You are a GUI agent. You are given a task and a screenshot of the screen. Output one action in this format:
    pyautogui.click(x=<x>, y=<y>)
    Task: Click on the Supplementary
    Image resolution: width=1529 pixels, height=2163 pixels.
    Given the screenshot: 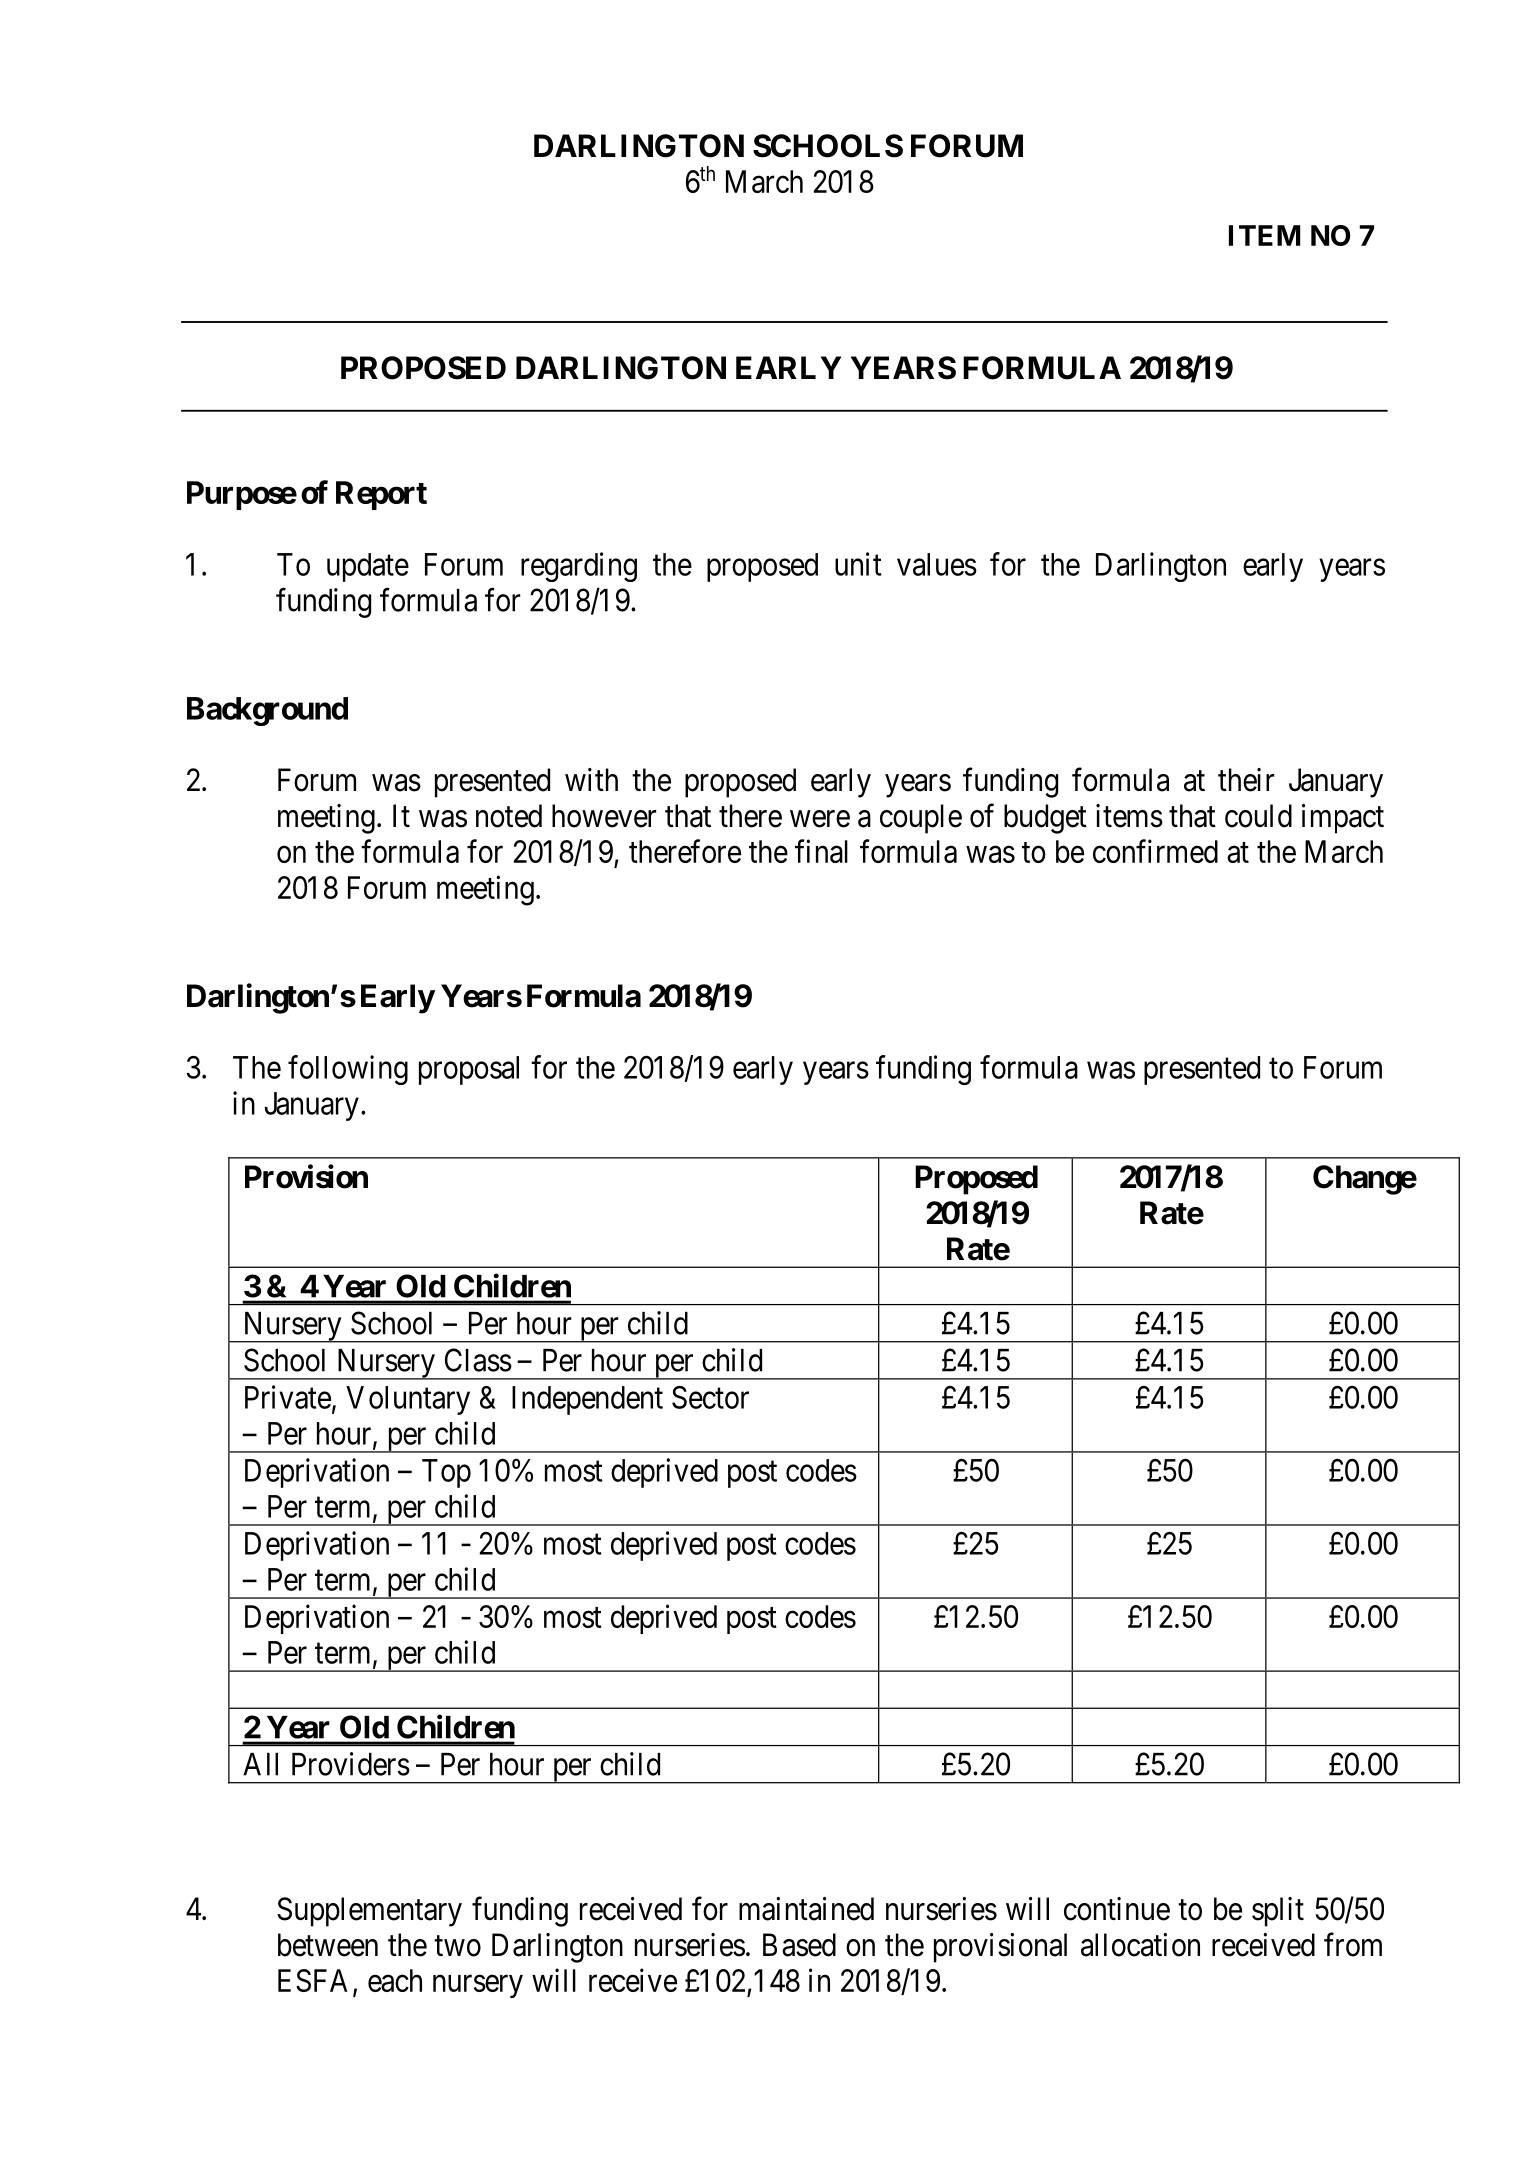 What is the action you would take?
    pyautogui.click(x=369, y=1912)
